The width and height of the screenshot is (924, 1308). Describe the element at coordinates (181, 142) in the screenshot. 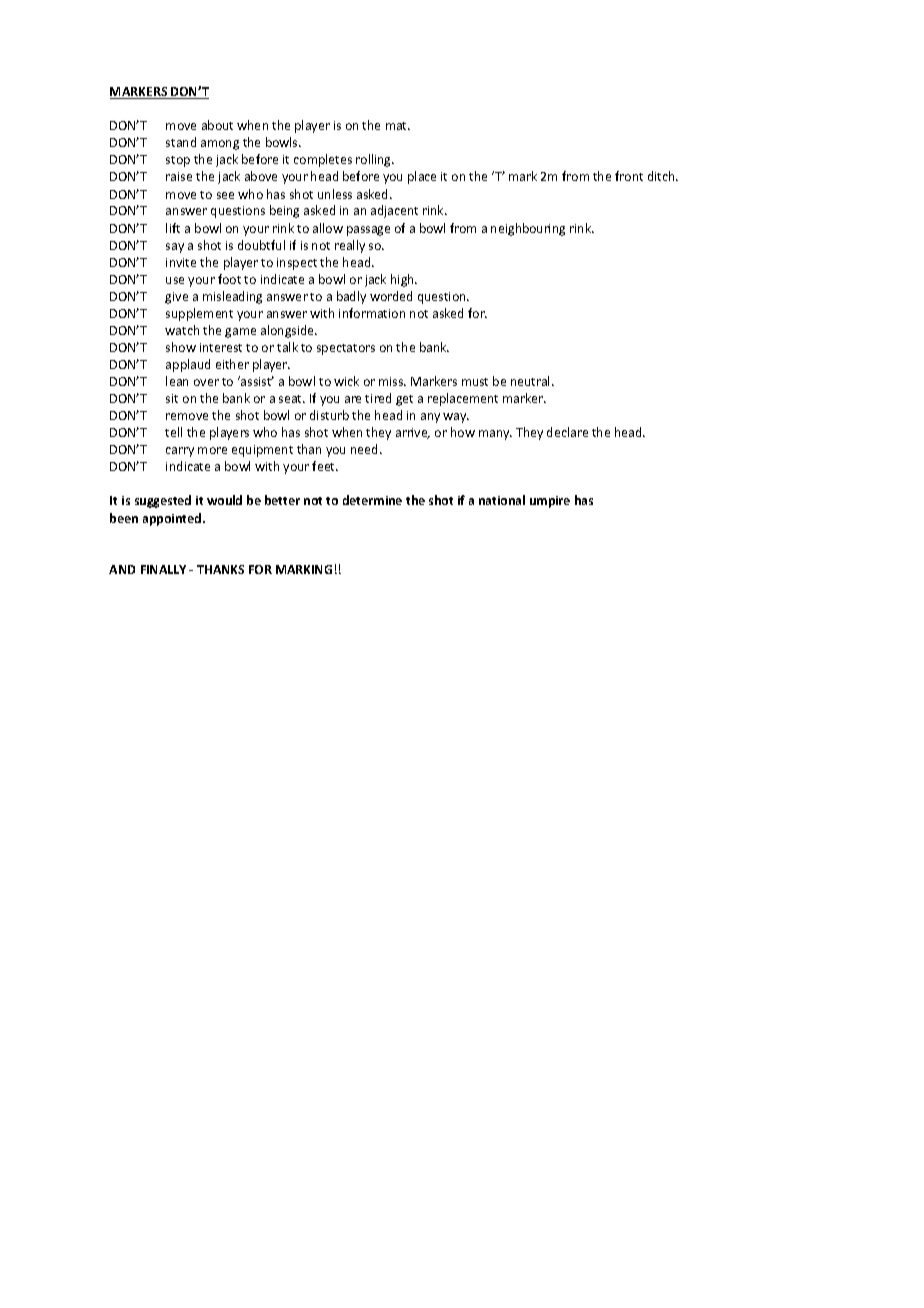

I see `stand` at that location.
